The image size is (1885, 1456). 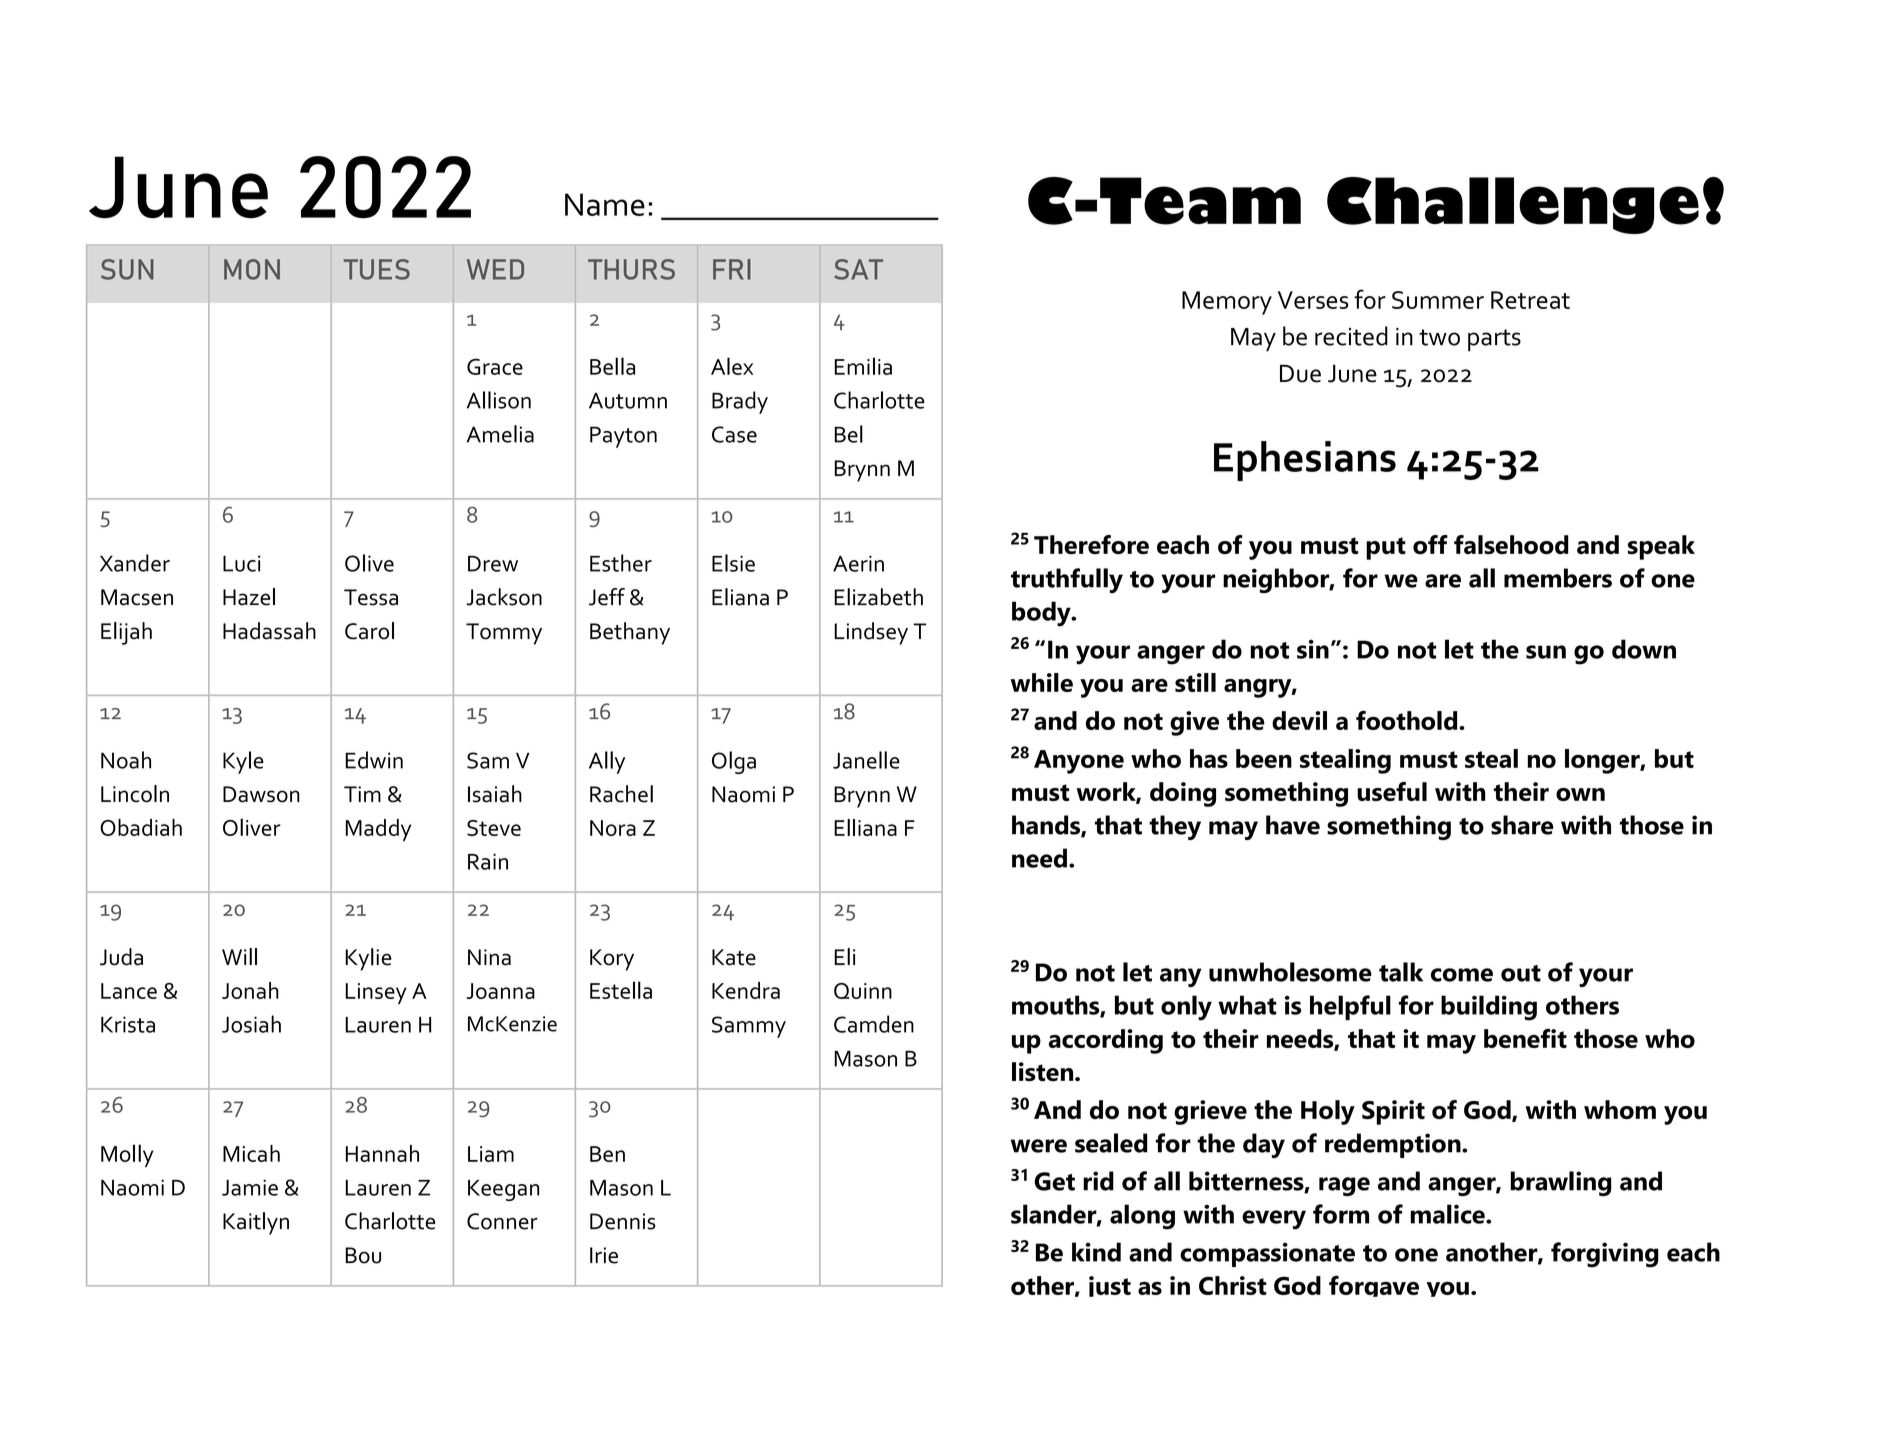 I want to click on MON, so click(x=252, y=269).
